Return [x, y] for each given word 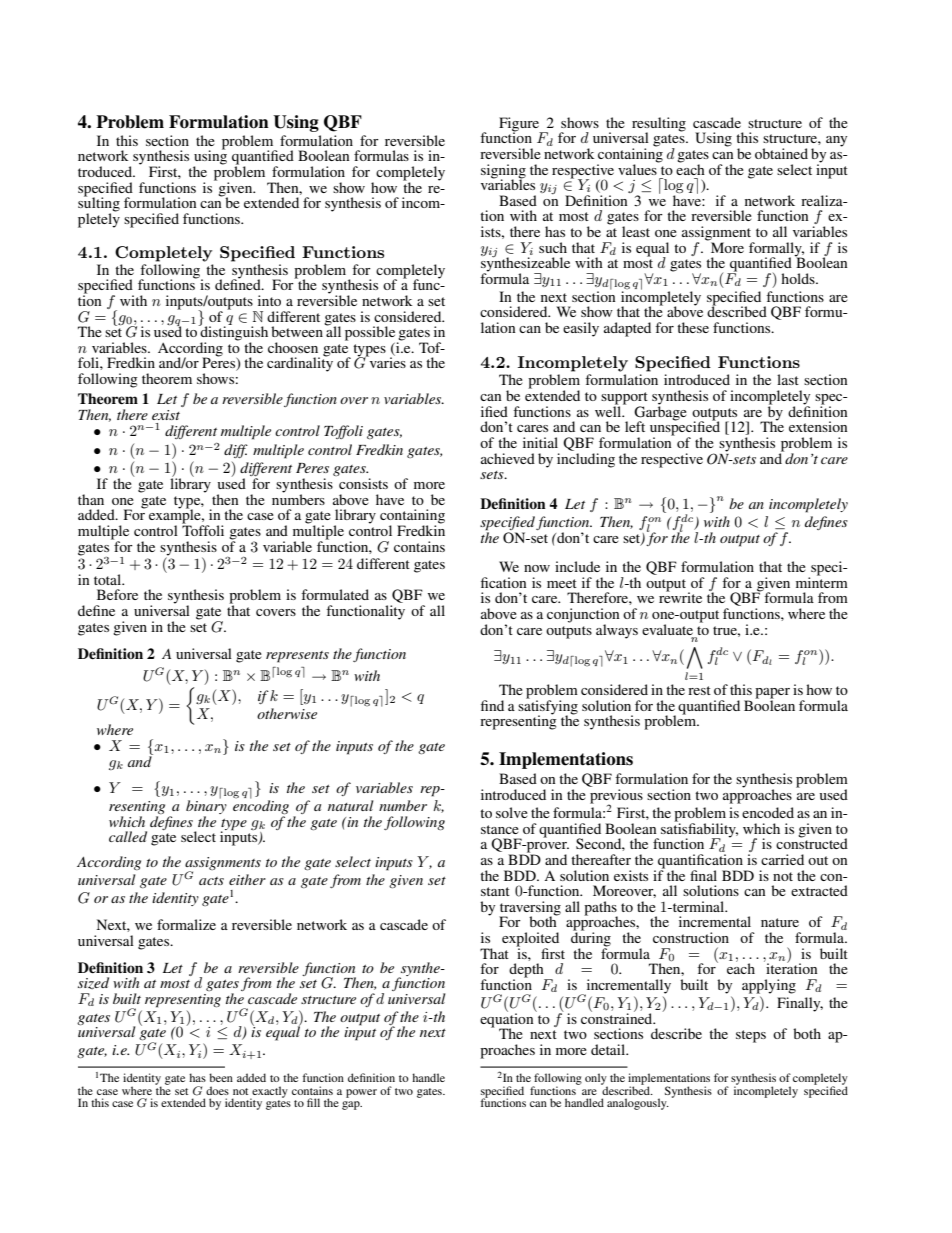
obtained [781, 153]
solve [512, 812]
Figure [520, 125]
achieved [508, 458]
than [91, 499]
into [269, 300]
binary [206, 807]
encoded [768, 812]
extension [818, 426]
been [221, 1077]
